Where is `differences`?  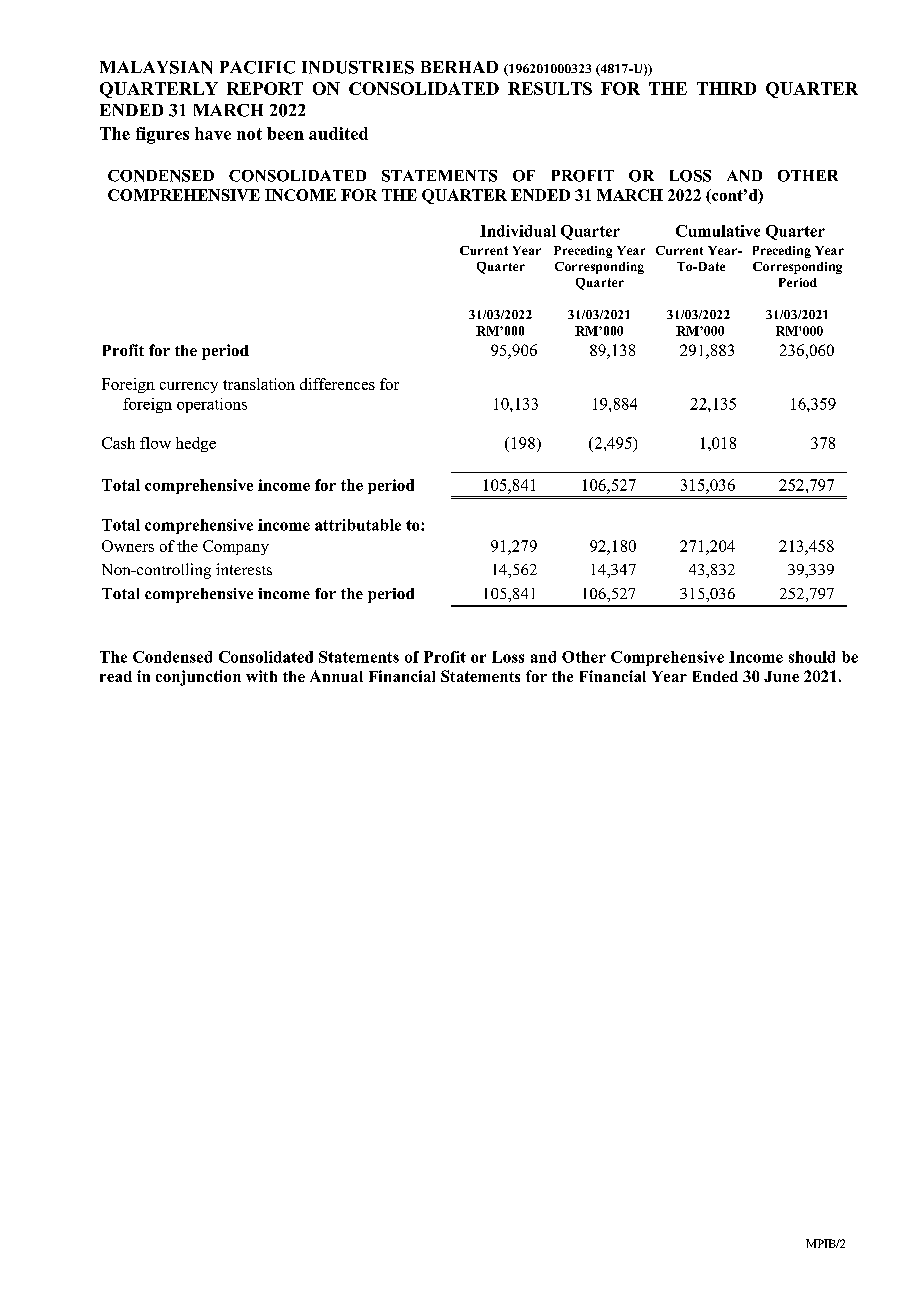 differences is located at coordinates (337, 384).
